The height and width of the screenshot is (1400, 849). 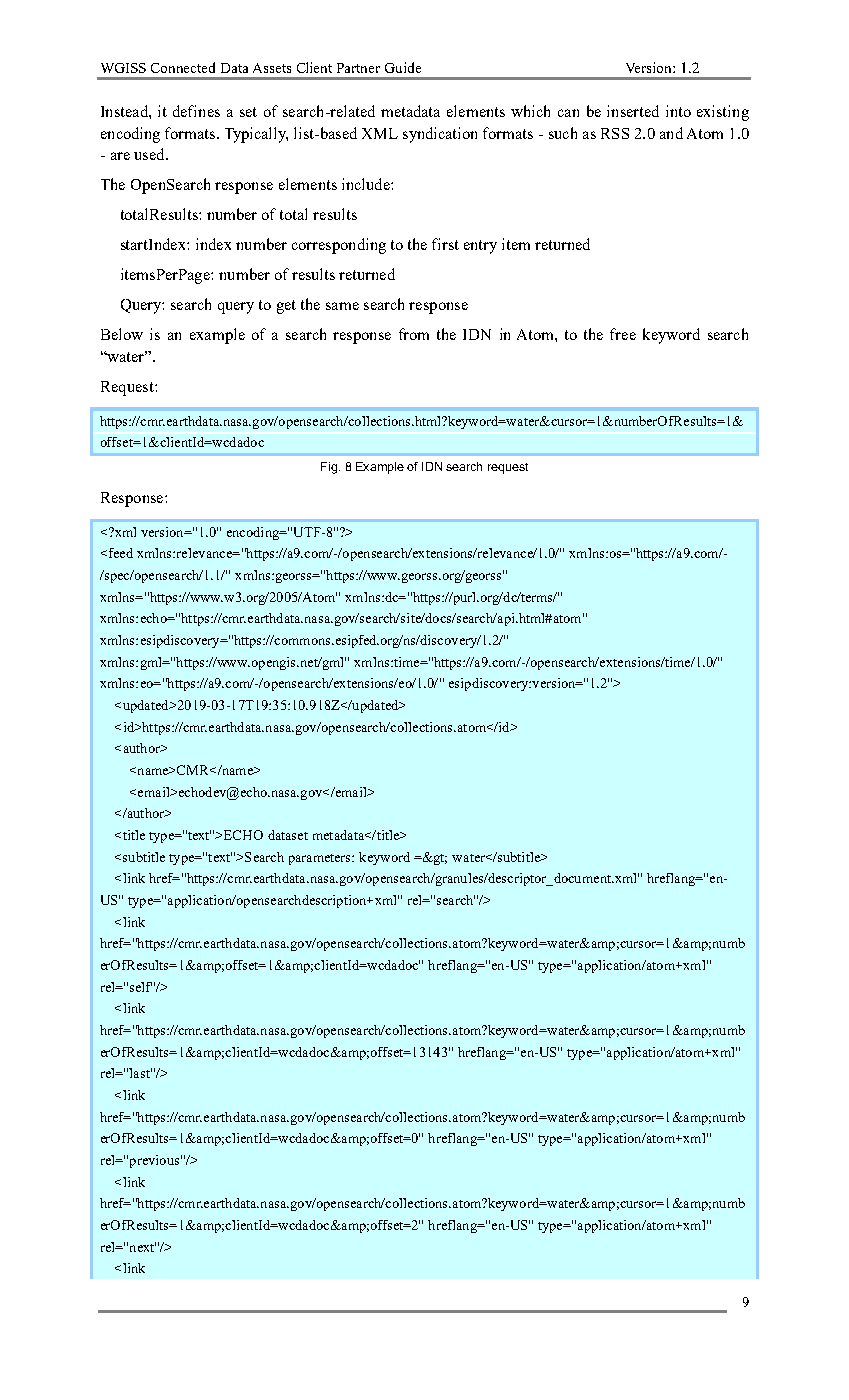 What do you see at coordinates (183, 67) in the screenshot?
I see `Connected` at bounding box center [183, 67].
